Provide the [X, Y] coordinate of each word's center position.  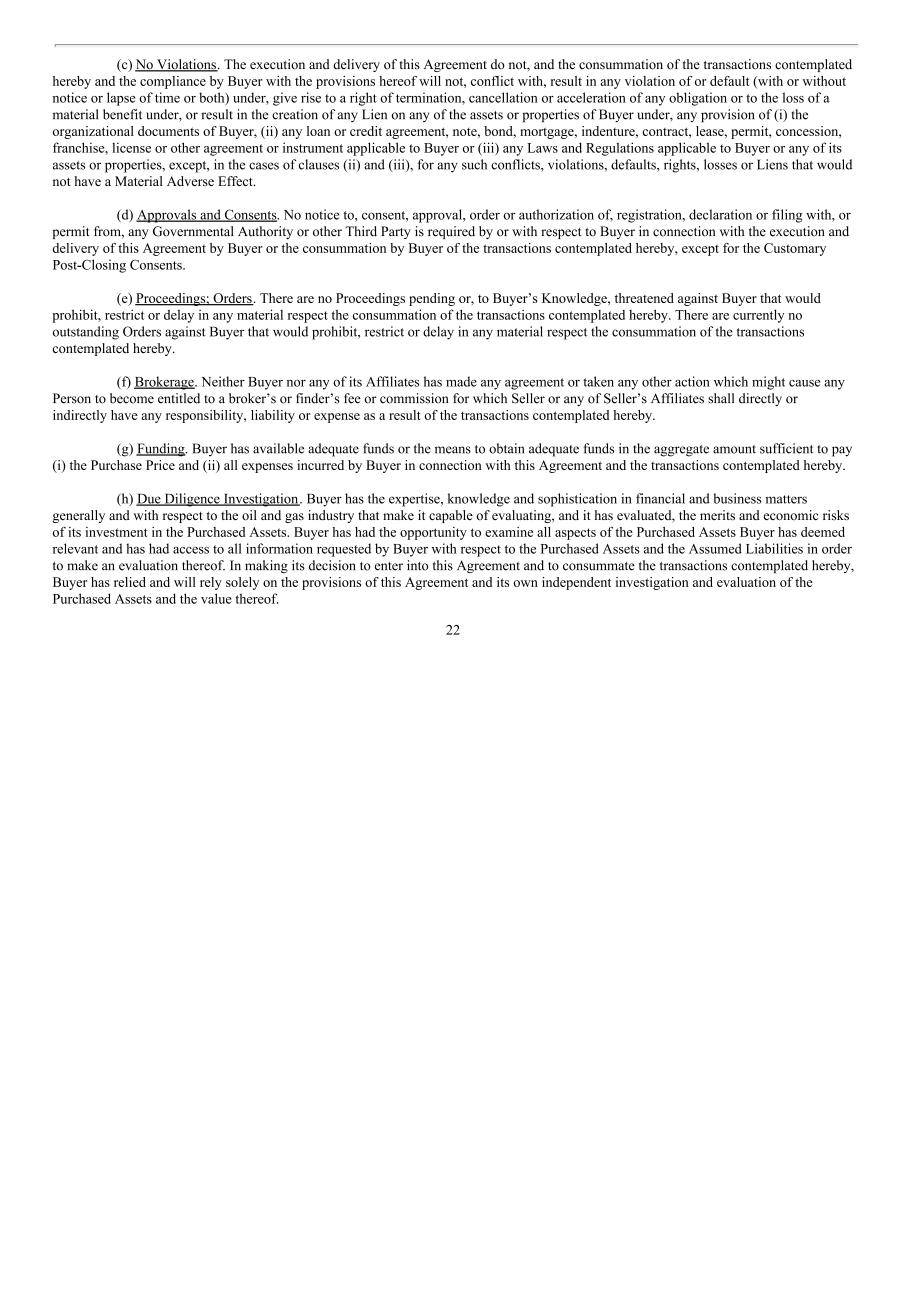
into [417, 565]
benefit [122, 114]
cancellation [503, 97]
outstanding [86, 333]
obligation [698, 99]
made [461, 381]
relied [130, 582]
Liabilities [774, 548]
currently [758, 316]
